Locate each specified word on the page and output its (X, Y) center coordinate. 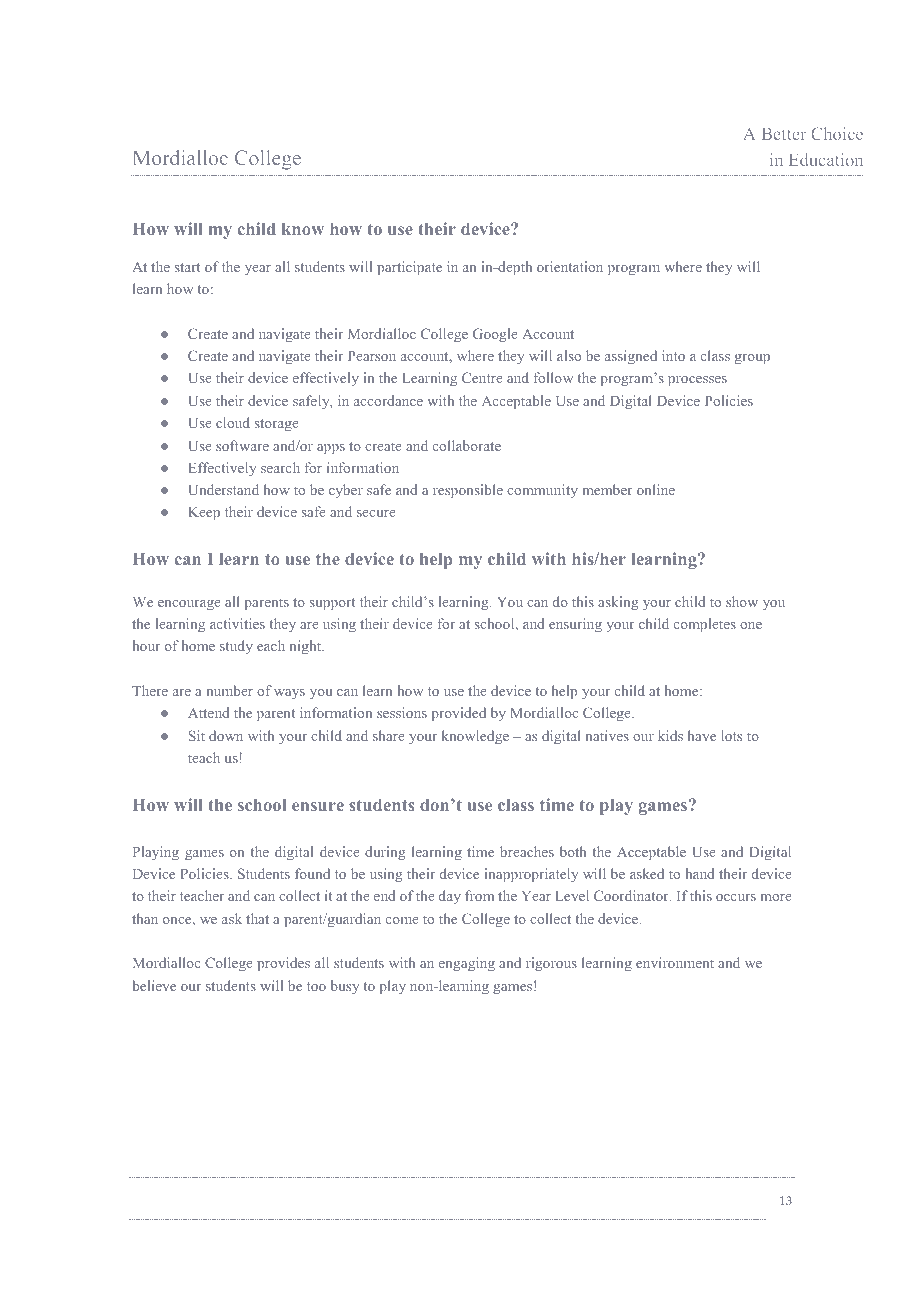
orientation (570, 266)
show (742, 601)
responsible (468, 491)
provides (283, 964)
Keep (204, 514)
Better (784, 134)
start (187, 267)
